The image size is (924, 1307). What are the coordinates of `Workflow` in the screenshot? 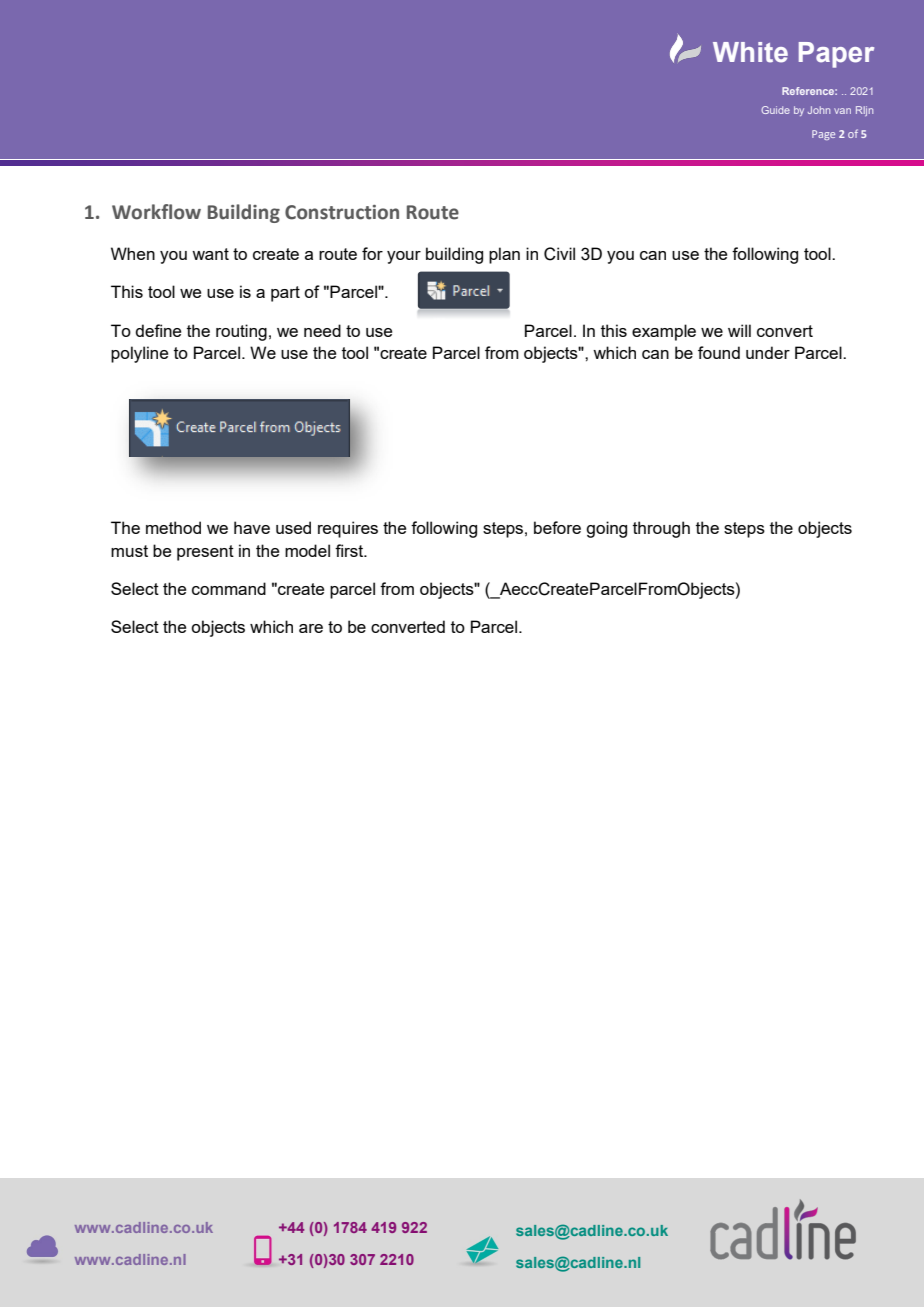 It's located at (156, 212).
